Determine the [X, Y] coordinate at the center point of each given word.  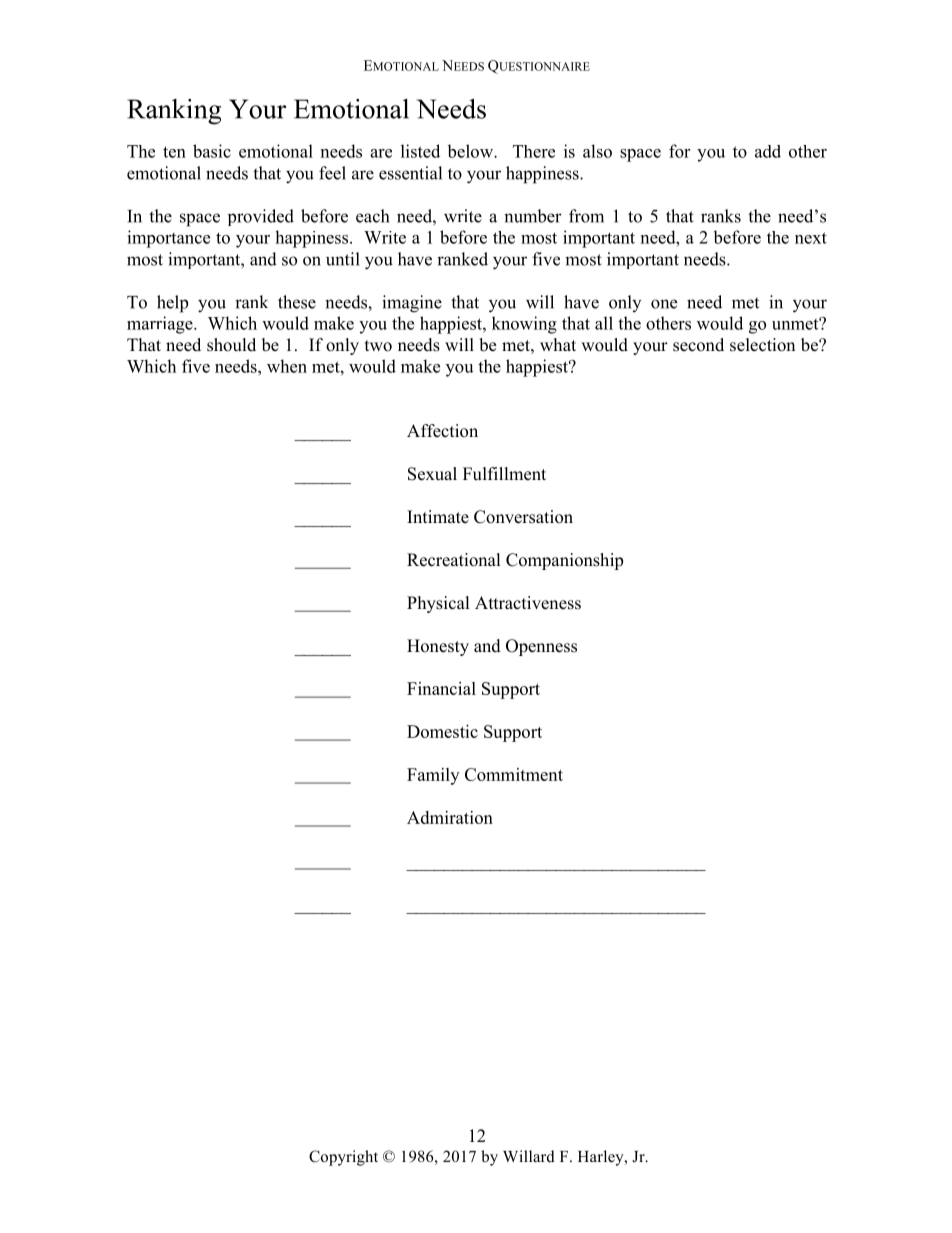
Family [433, 776]
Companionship [564, 561]
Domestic [442, 731]
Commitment [514, 774]
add [768, 151]
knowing [524, 325]
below [471, 151]
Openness [541, 647]
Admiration [450, 817]
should [231, 345]
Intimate [438, 517]
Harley [602, 1158]
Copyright [343, 1158]
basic [212, 151]
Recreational [454, 560]
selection [762, 345]
